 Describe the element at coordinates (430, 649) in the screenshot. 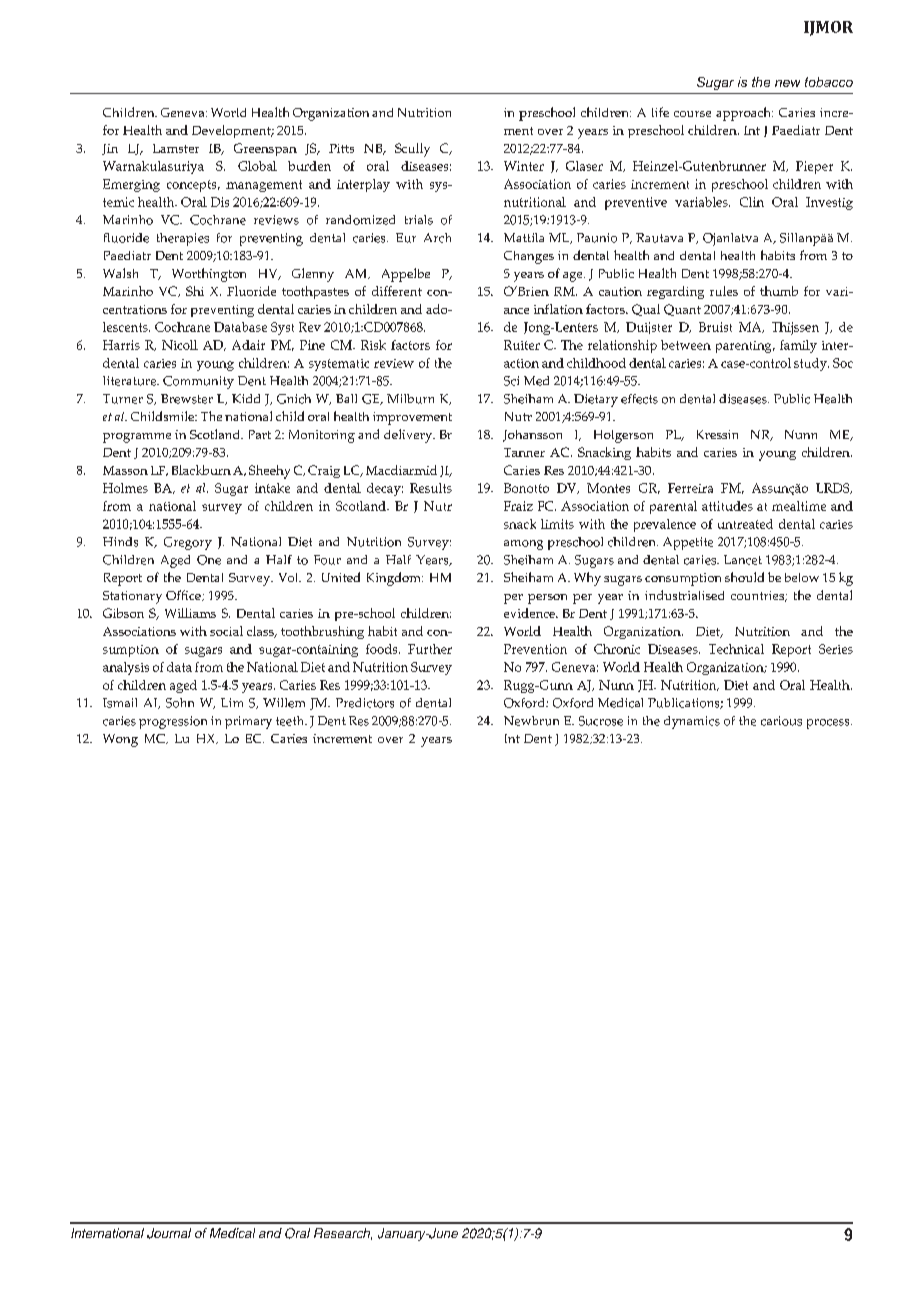

I see `Further` at that location.
